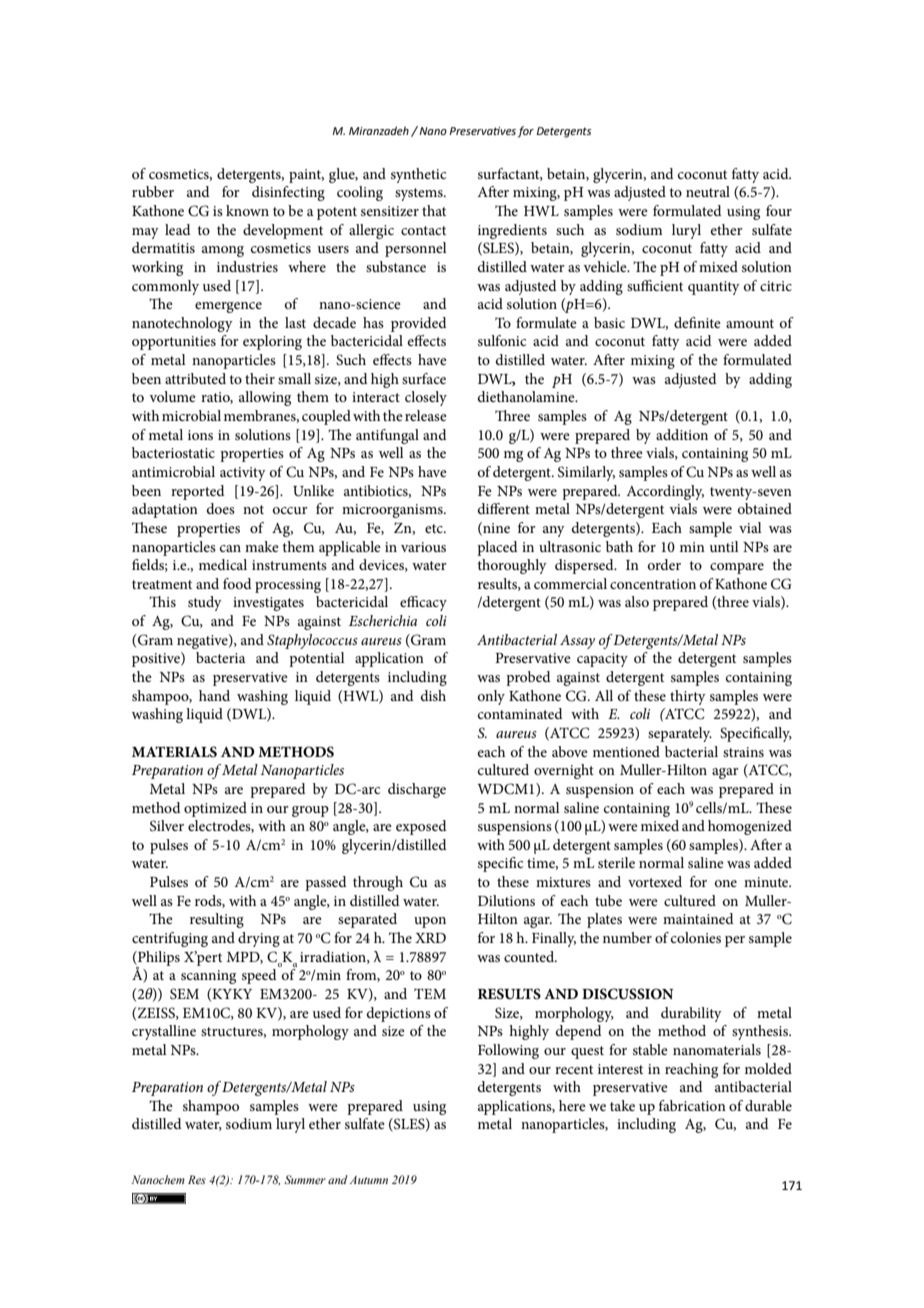  Describe the element at coordinates (247, 210) in the screenshot. I see `known` at that location.
